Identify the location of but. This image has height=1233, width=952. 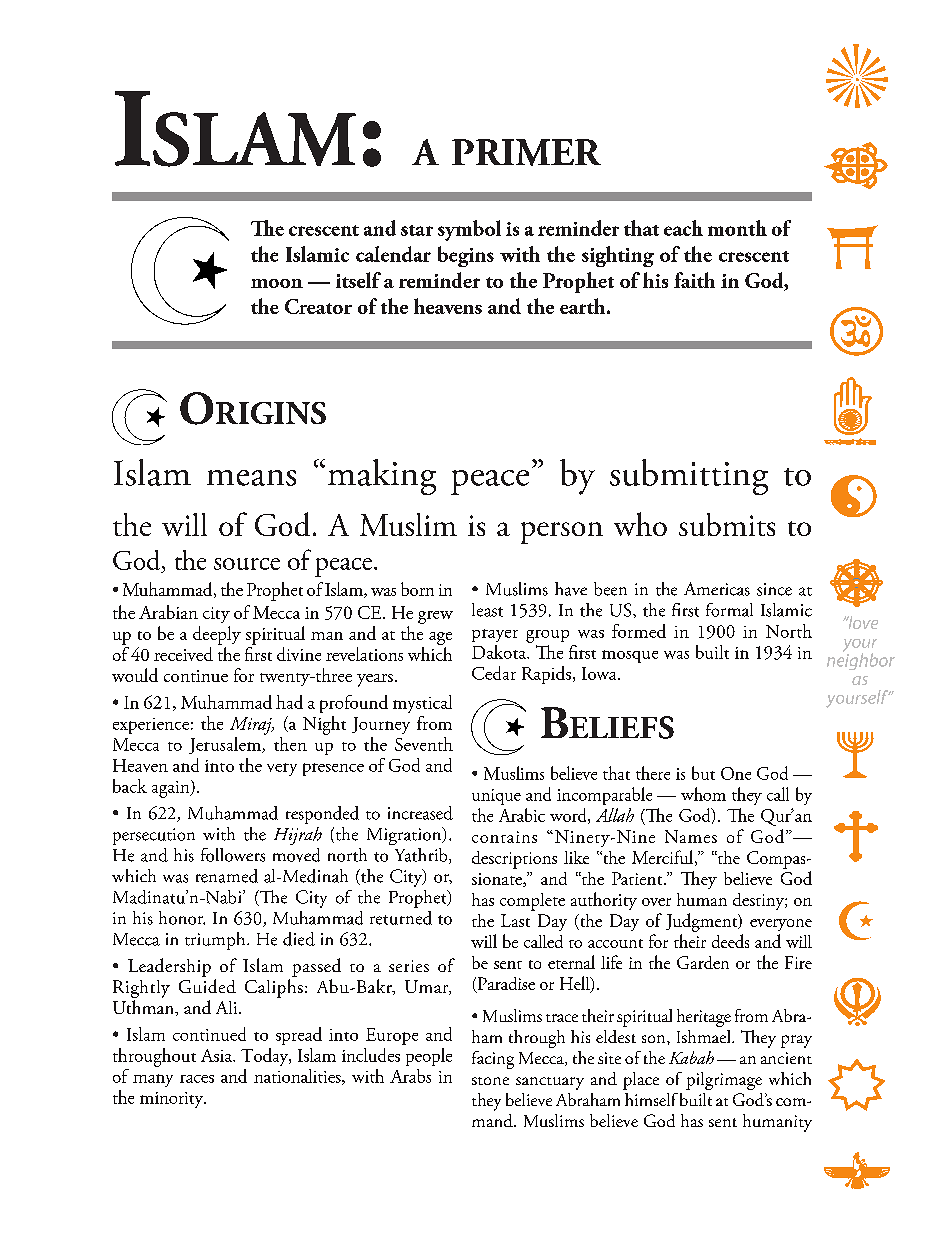
(703, 773).
